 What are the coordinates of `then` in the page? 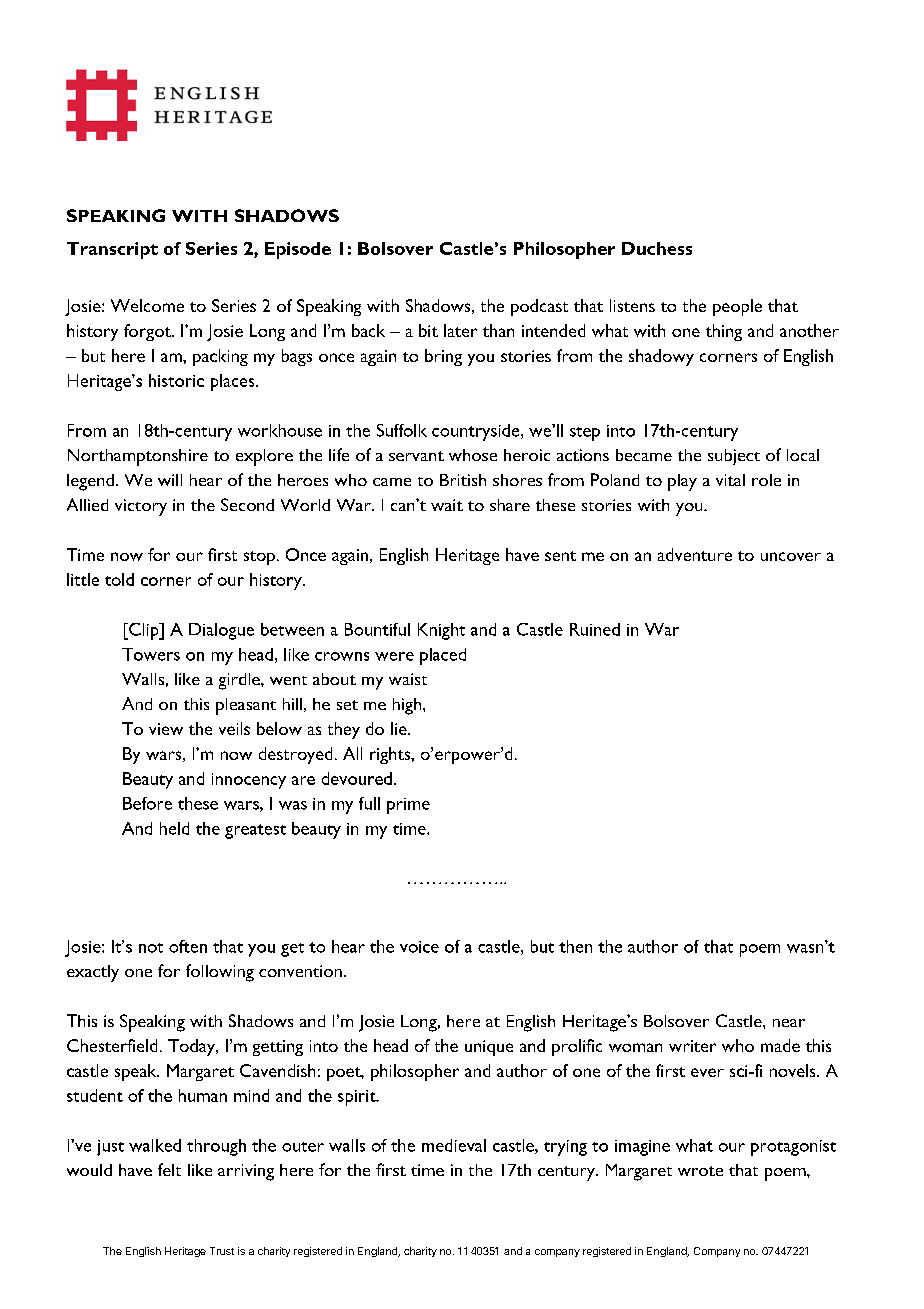 It's located at (575, 946).
